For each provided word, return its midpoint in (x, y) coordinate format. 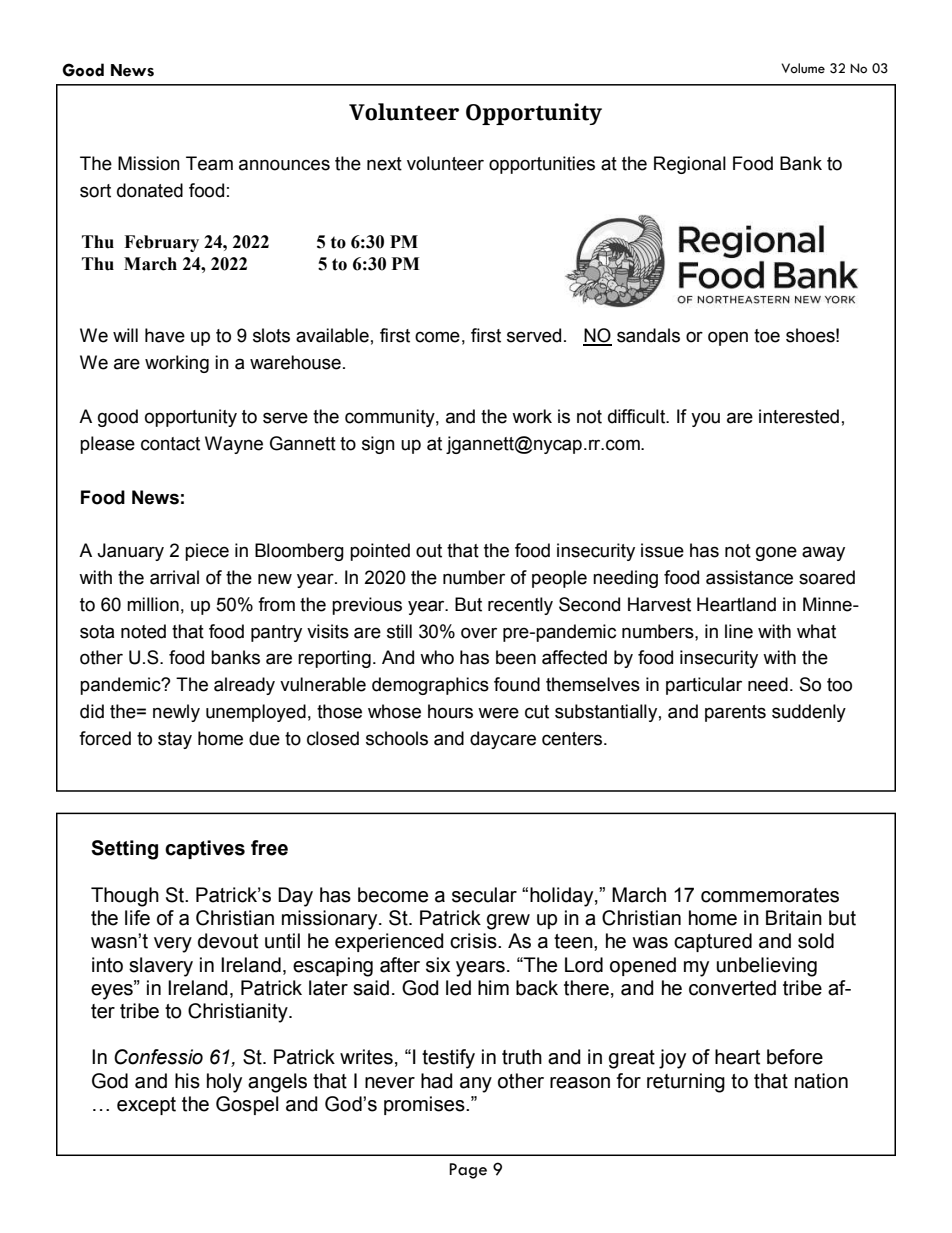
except (146, 1106)
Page (468, 1171)
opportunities (542, 165)
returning (686, 1083)
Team (209, 163)
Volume (803, 68)
